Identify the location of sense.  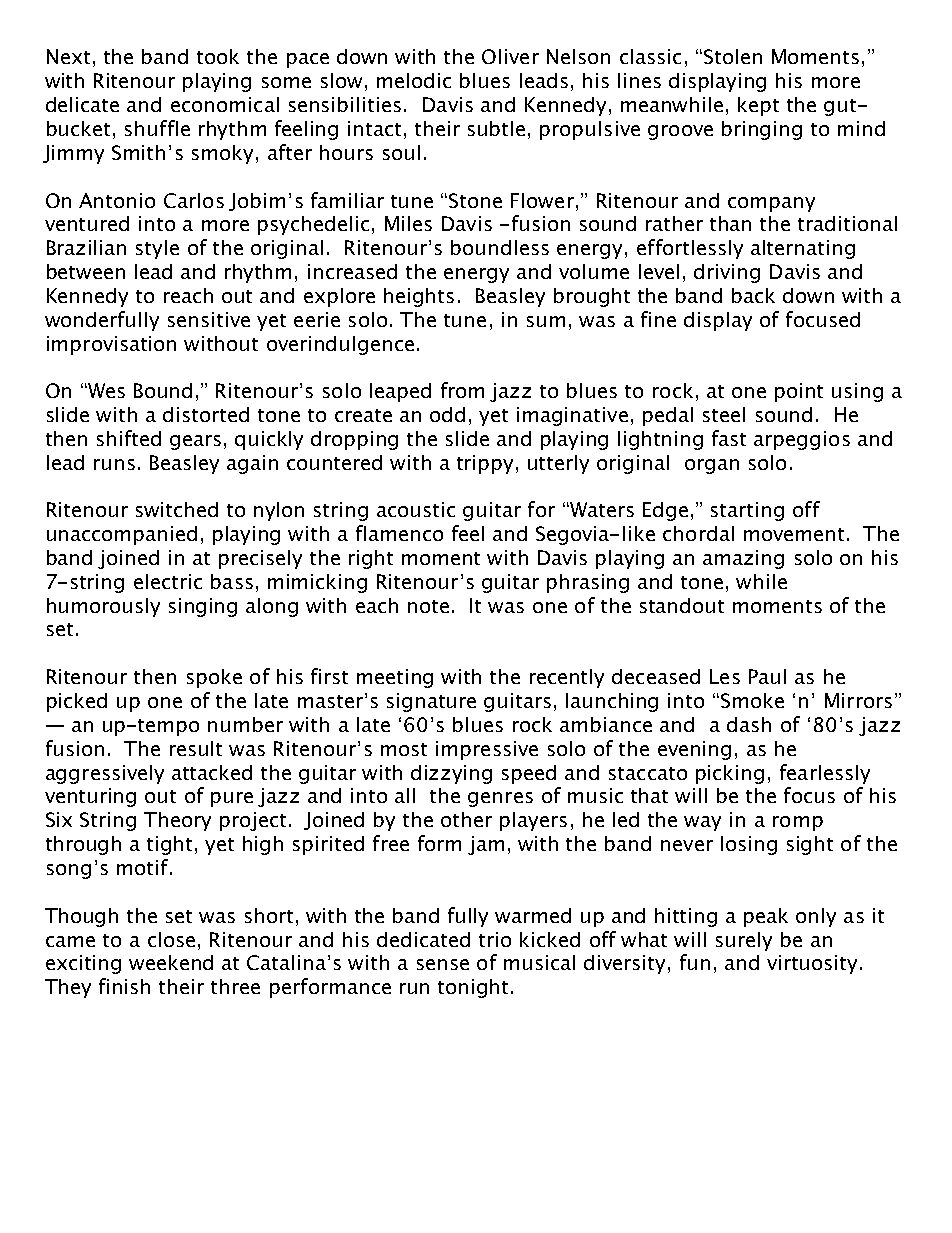
(443, 964).
